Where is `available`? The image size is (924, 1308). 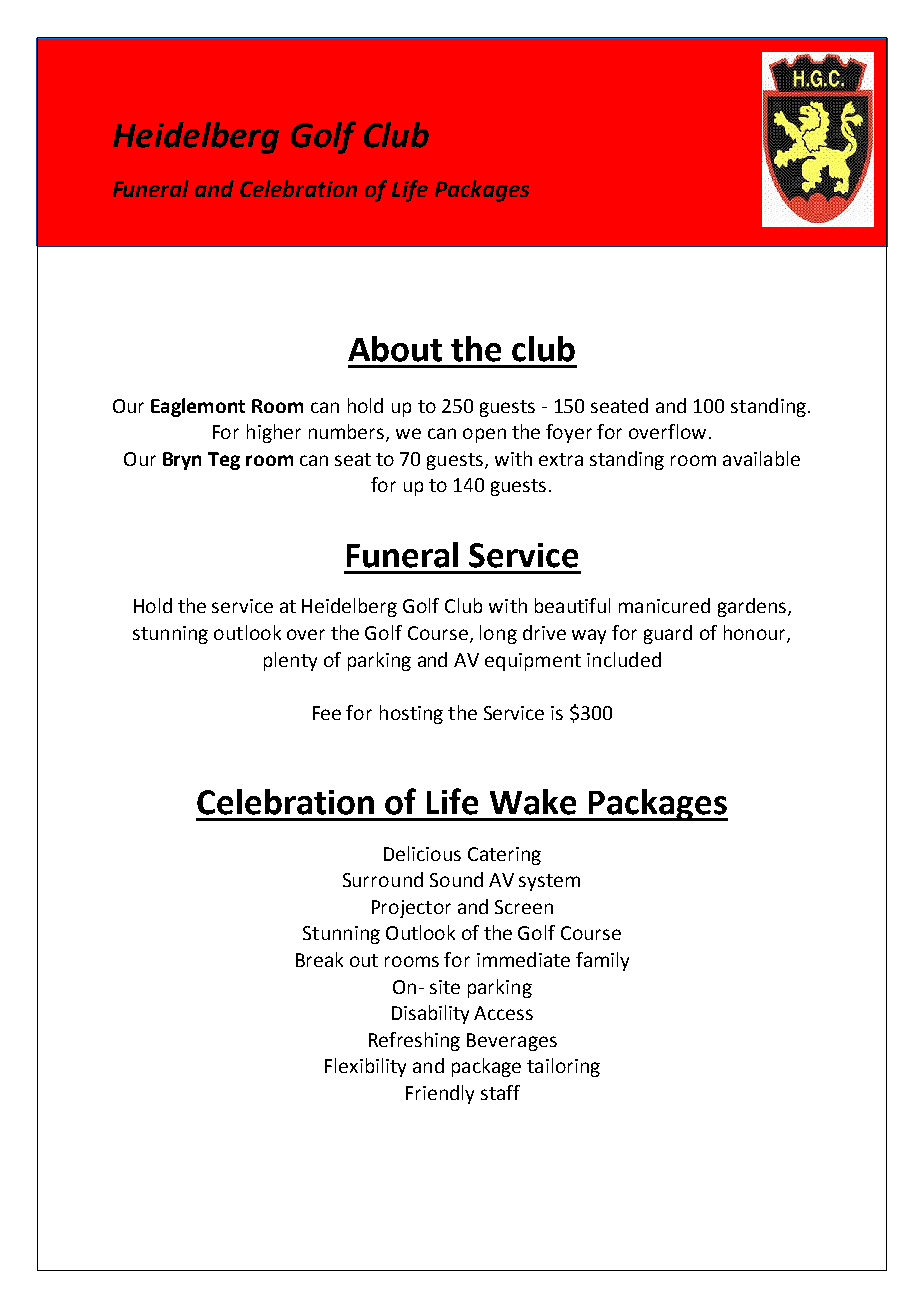
available is located at coordinates (761, 458).
